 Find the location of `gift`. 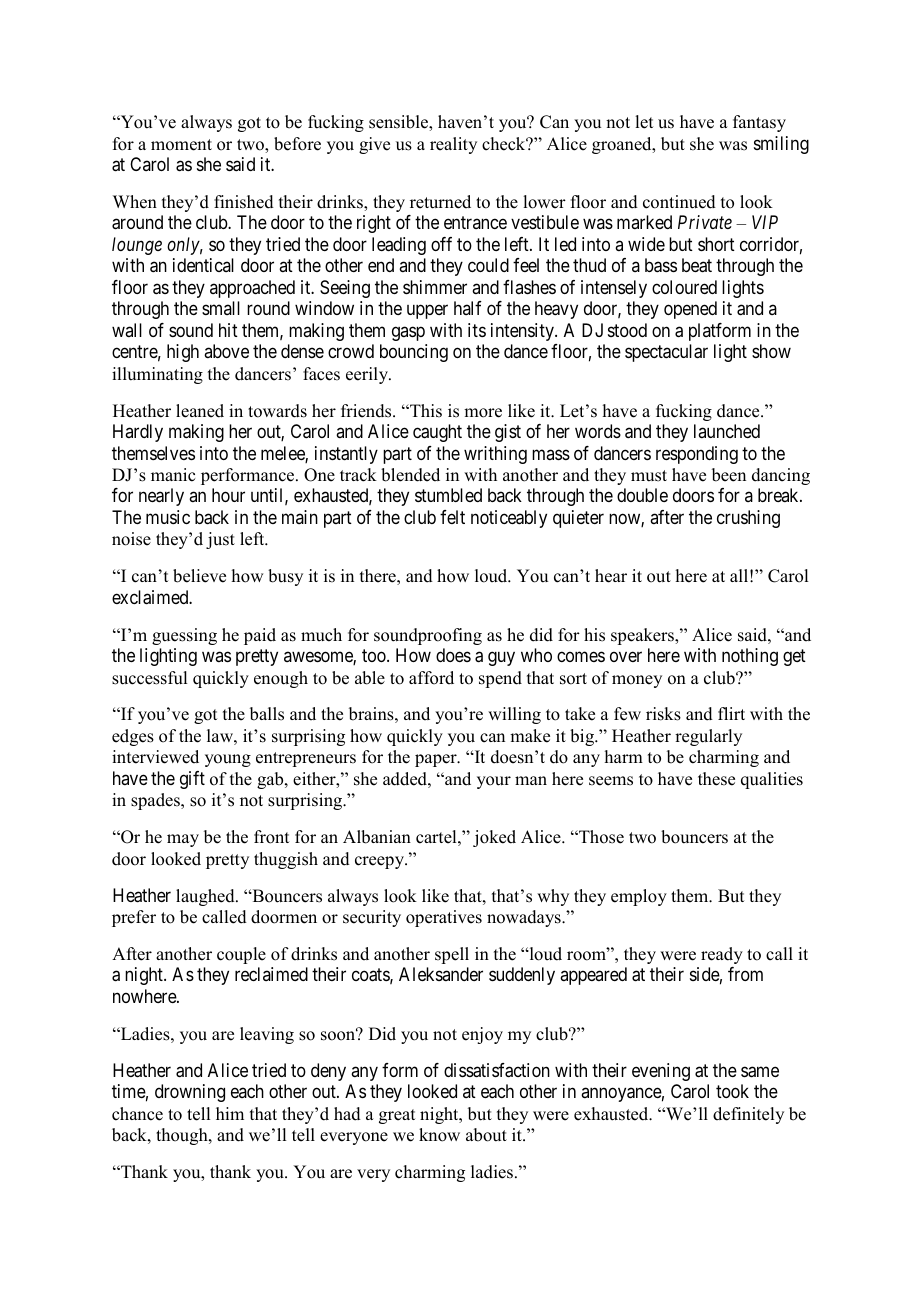

gift is located at coordinates (192, 780).
